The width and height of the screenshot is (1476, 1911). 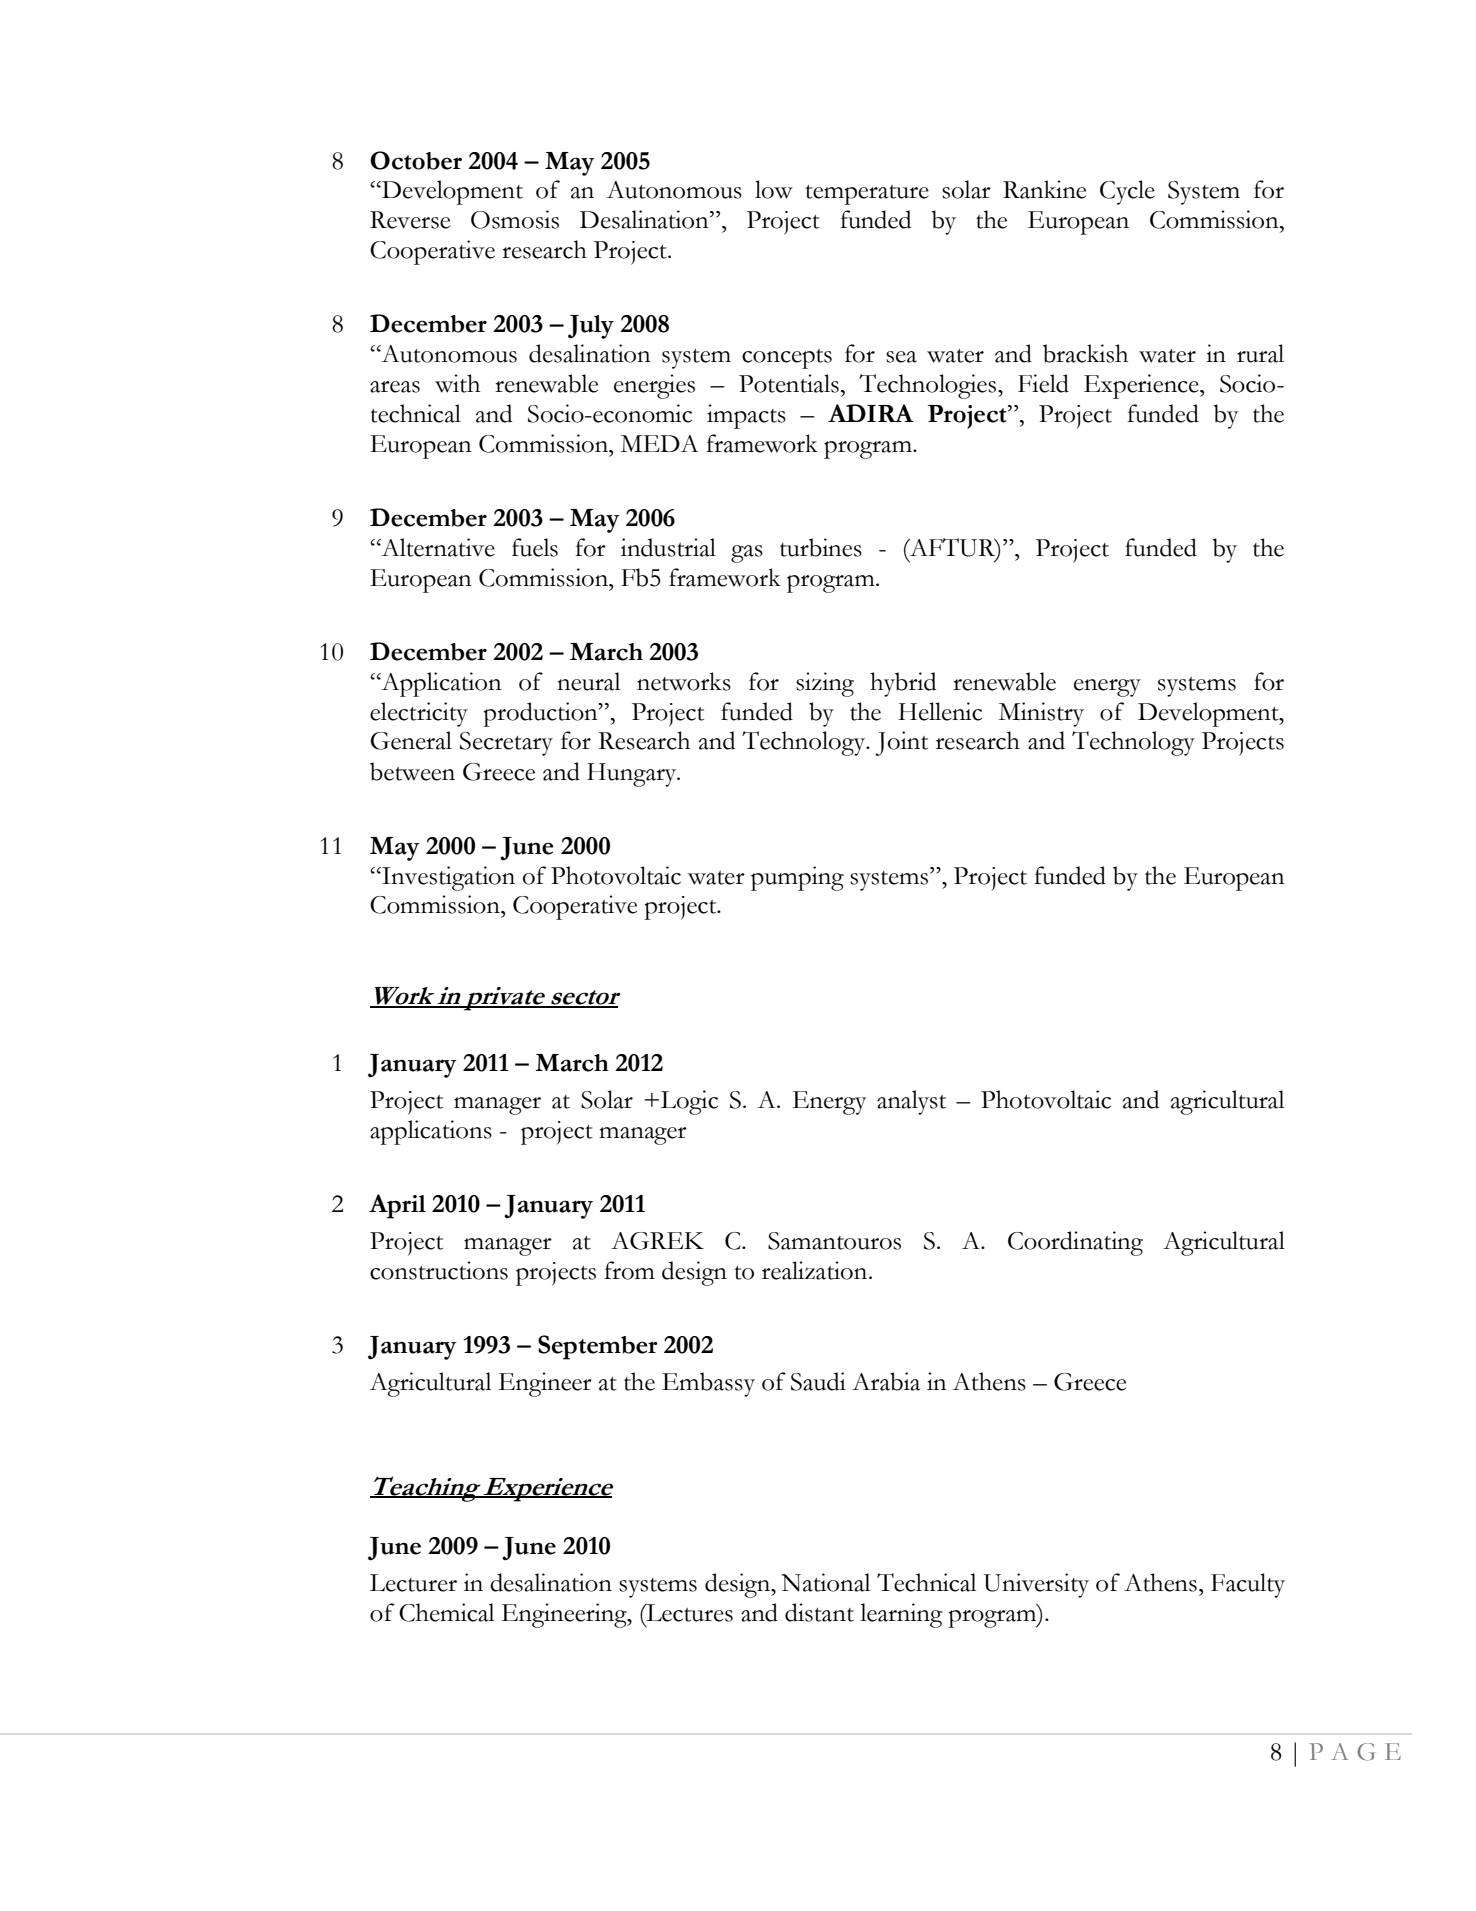 What do you see at coordinates (911, 1102) in the screenshot?
I see `analyst` at bounding box center [911, 1102].
